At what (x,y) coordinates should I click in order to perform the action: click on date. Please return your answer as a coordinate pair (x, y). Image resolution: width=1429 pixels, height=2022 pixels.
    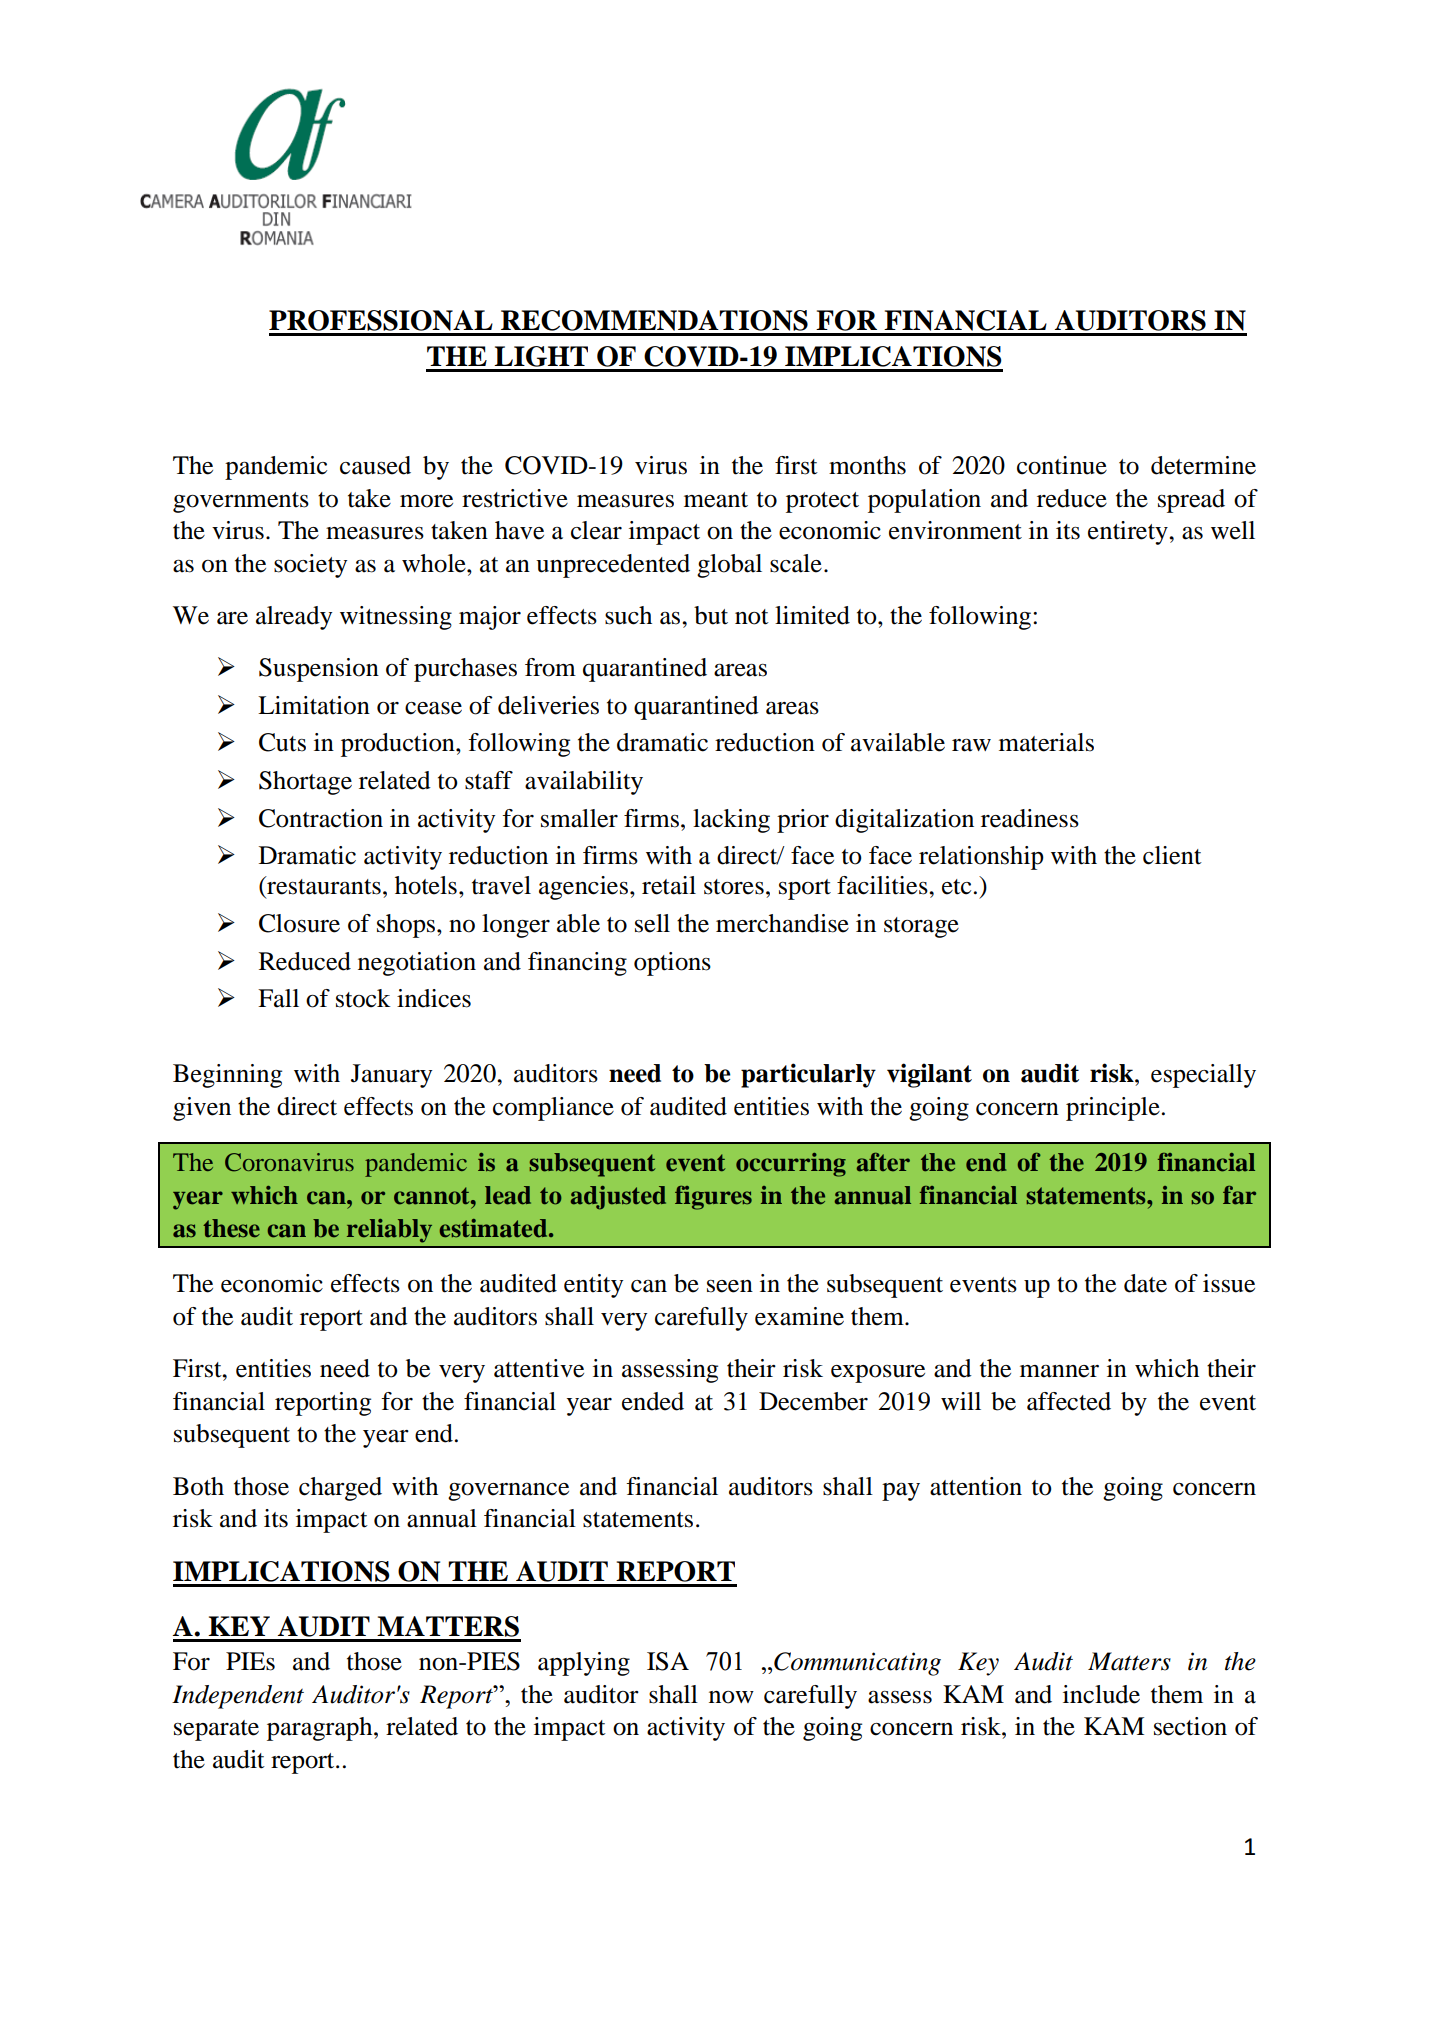
    Looking at the image, I should click on (1145, 1283).
